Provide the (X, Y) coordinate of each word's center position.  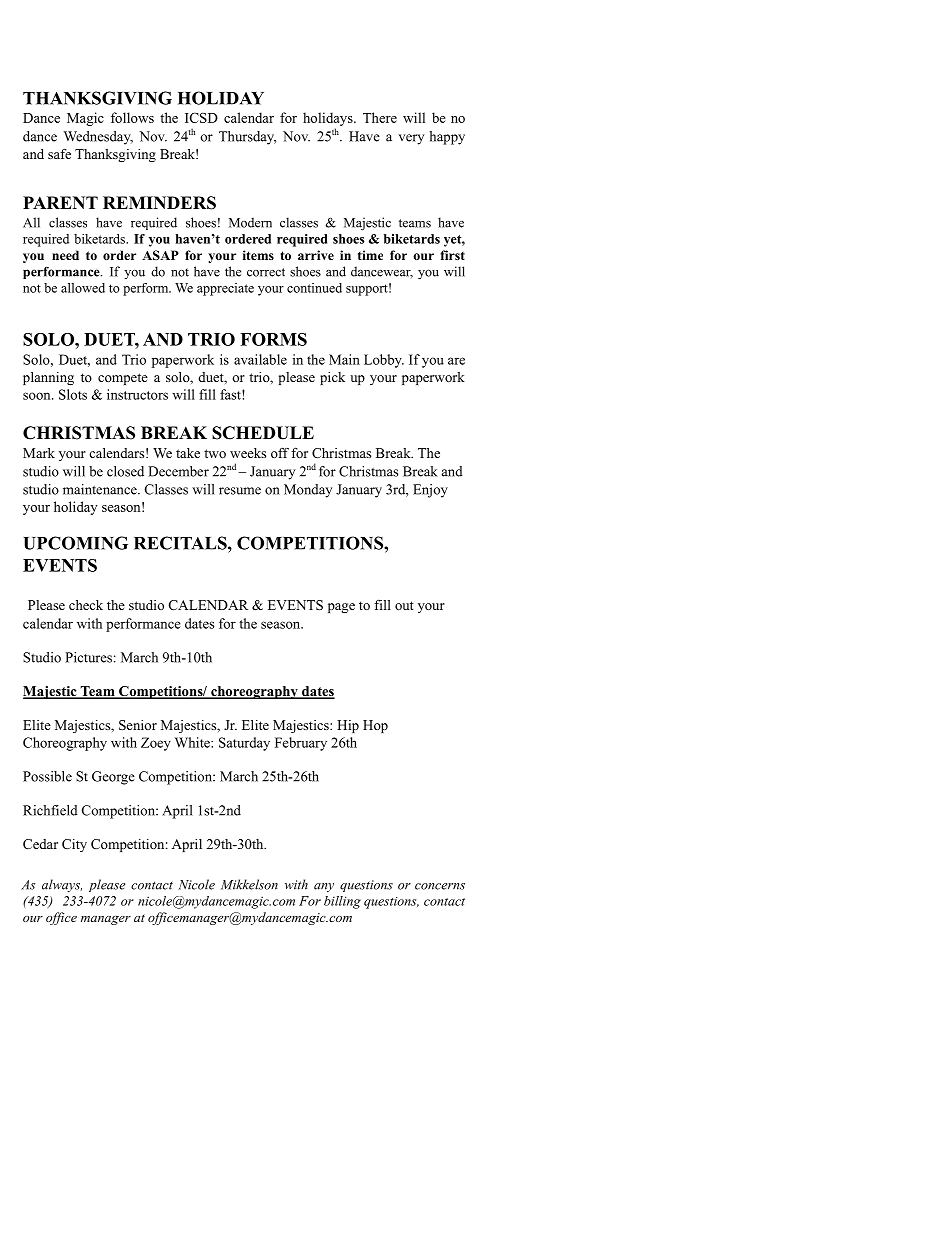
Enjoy (430, 491)
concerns (440, 886)
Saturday (244, 744)
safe (59, 153)
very (411, 139)
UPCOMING (75, 543)
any (324, 888)
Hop (375, 726)
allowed (83, 288)
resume (240, 491)
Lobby (384, 361)
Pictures (88, 657)
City (74, 845)
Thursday (247, 138)
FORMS (273, 339)
